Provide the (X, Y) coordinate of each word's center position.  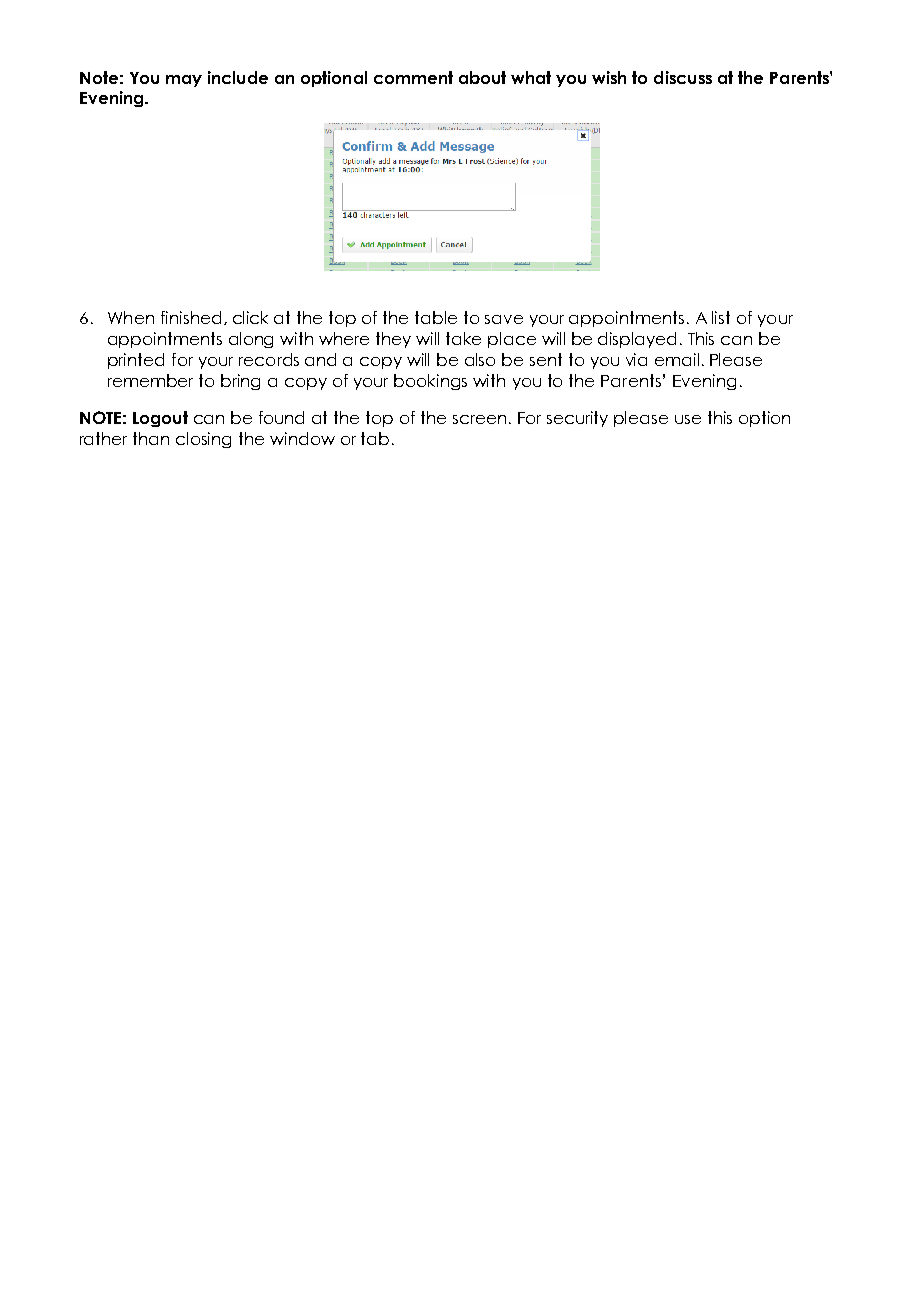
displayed (637, 340)
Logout (160, 419)
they (393, 340)
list (721, 317)
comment (413, 77)
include (238, 77)
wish (609, 77)
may (184, 81)
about (482, 77)
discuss (683, 77)
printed (136, 361)
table (436, 317)
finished (191, 317)
